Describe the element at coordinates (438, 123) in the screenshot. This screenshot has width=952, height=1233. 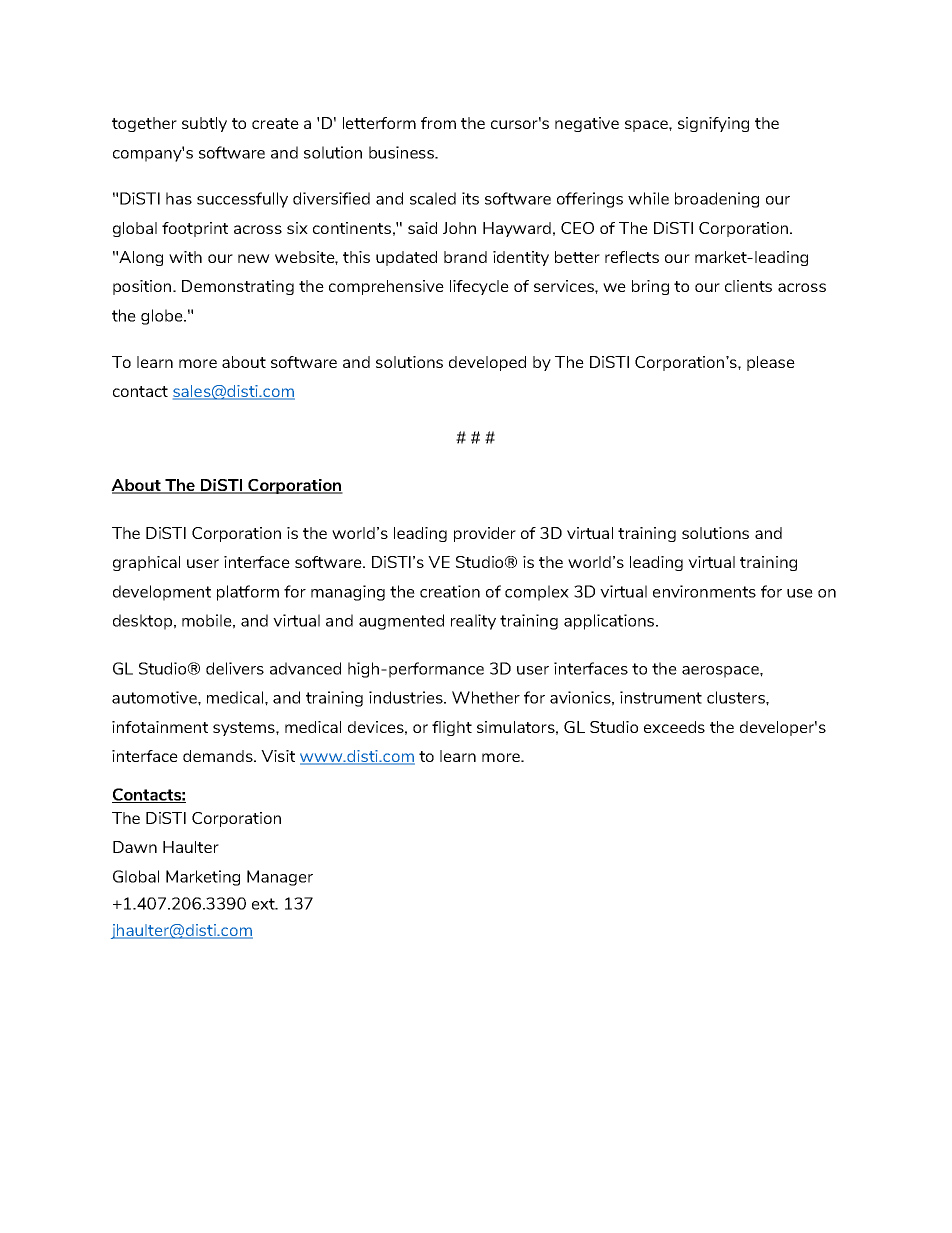
I see `from` at that location.
